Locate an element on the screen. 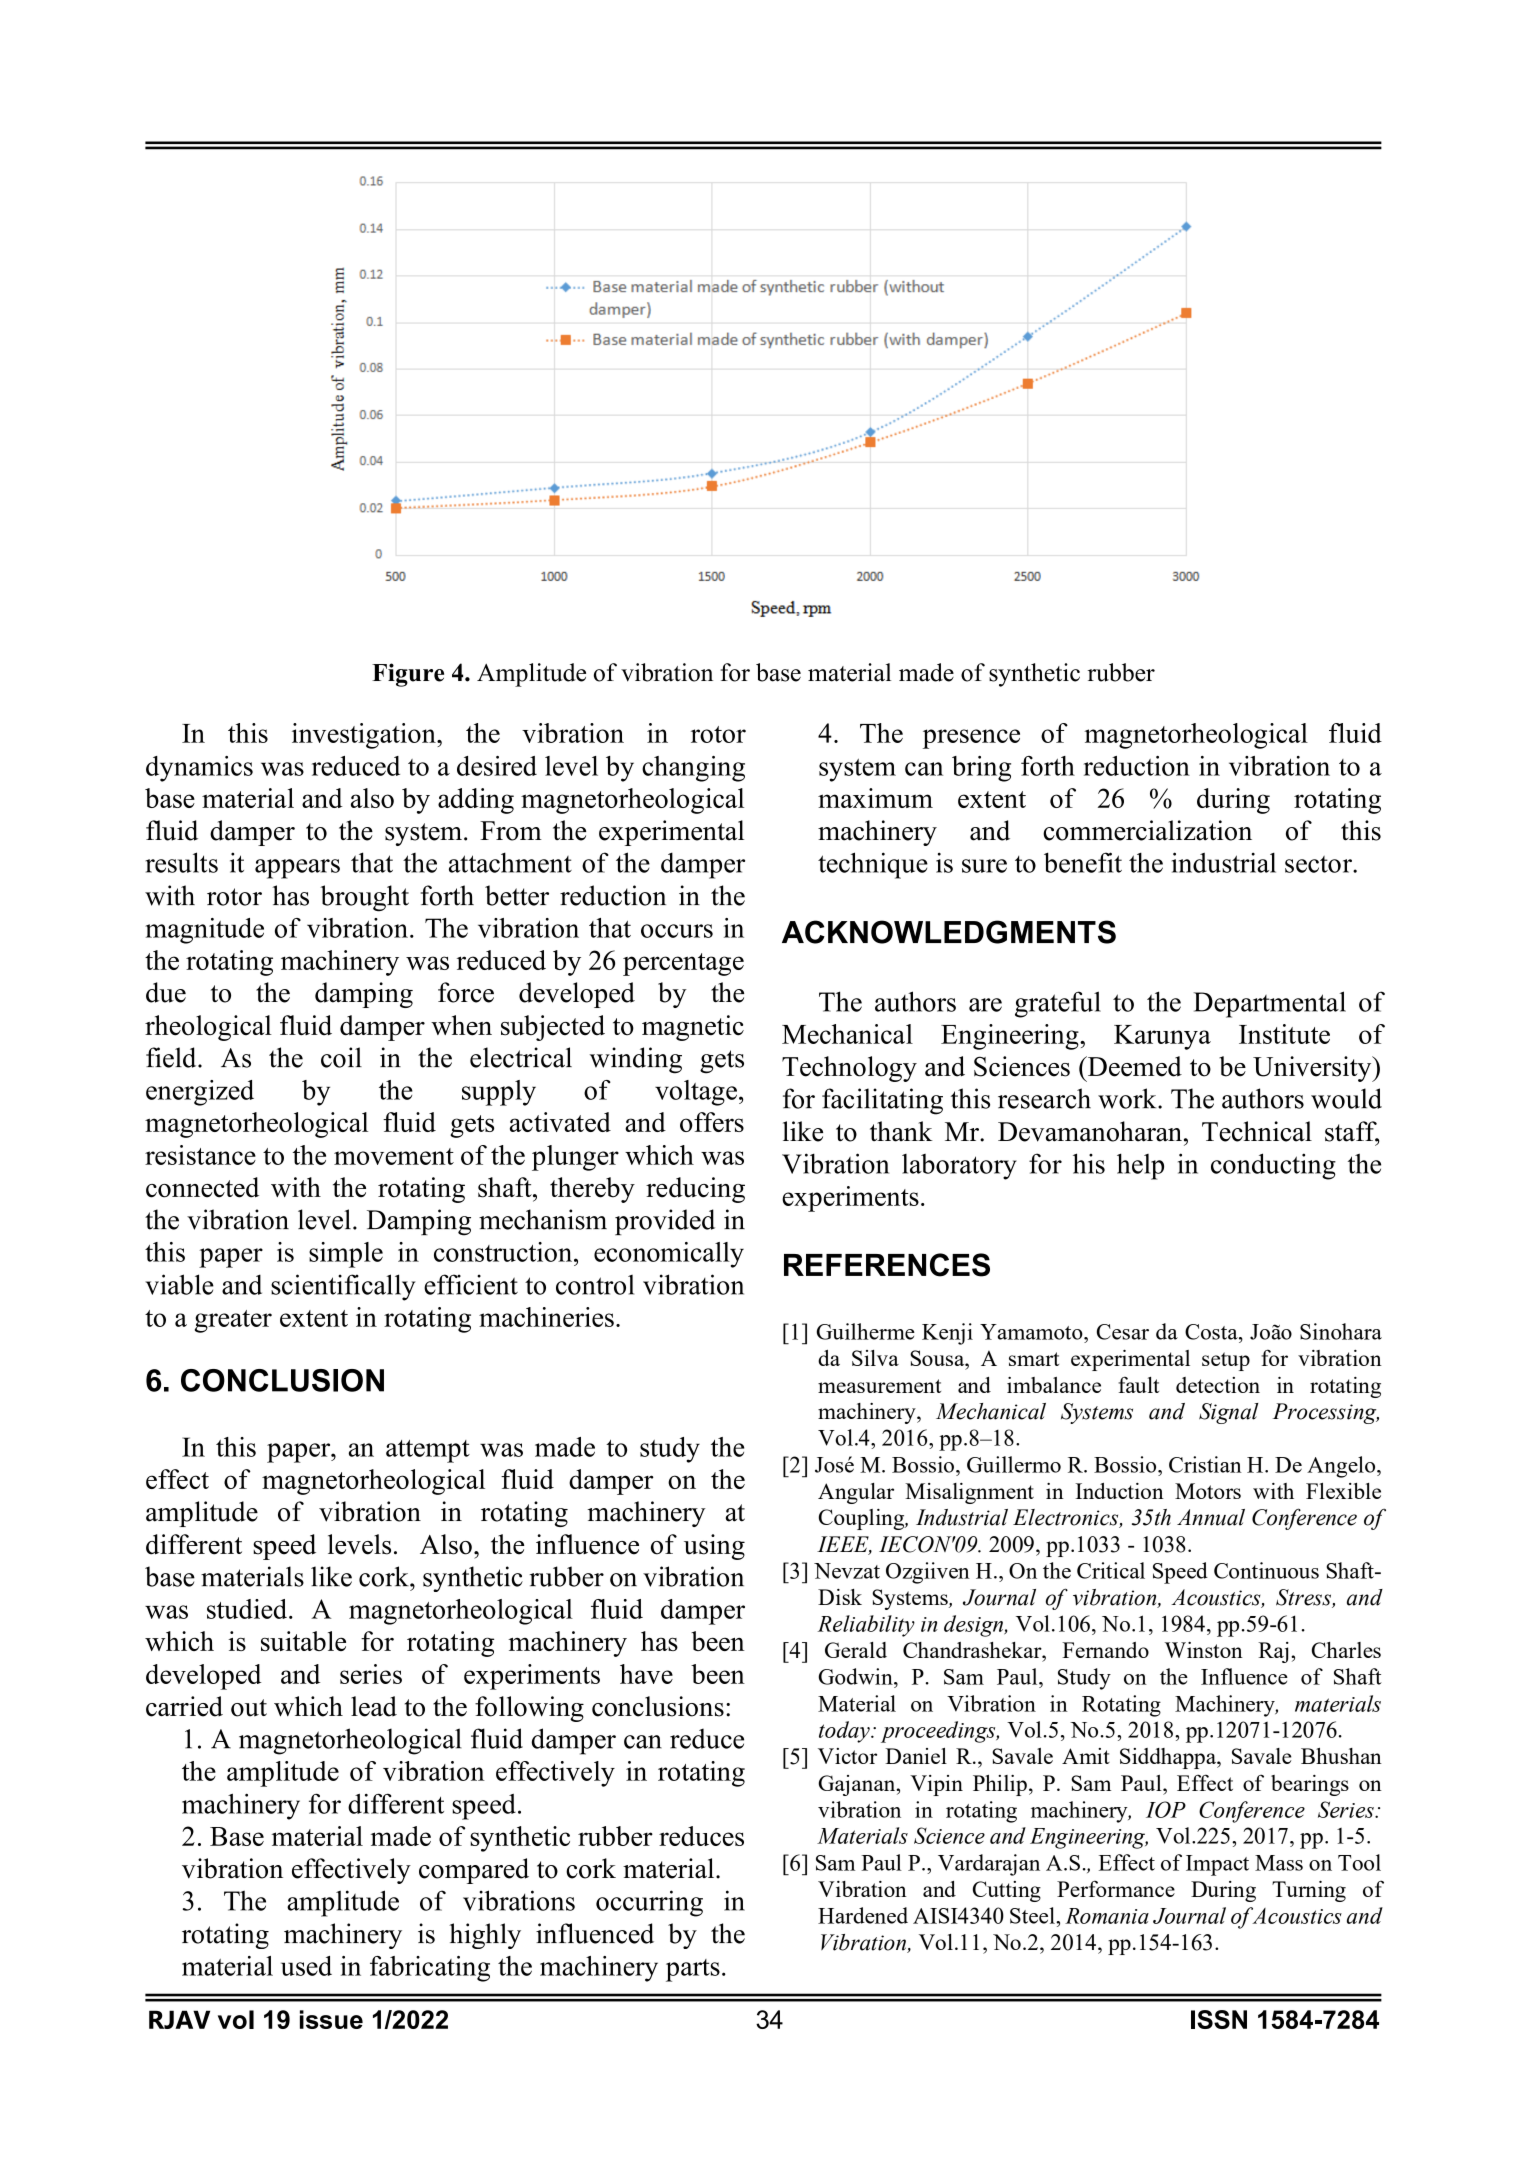  parts is located at coordinates (693, 1970).
